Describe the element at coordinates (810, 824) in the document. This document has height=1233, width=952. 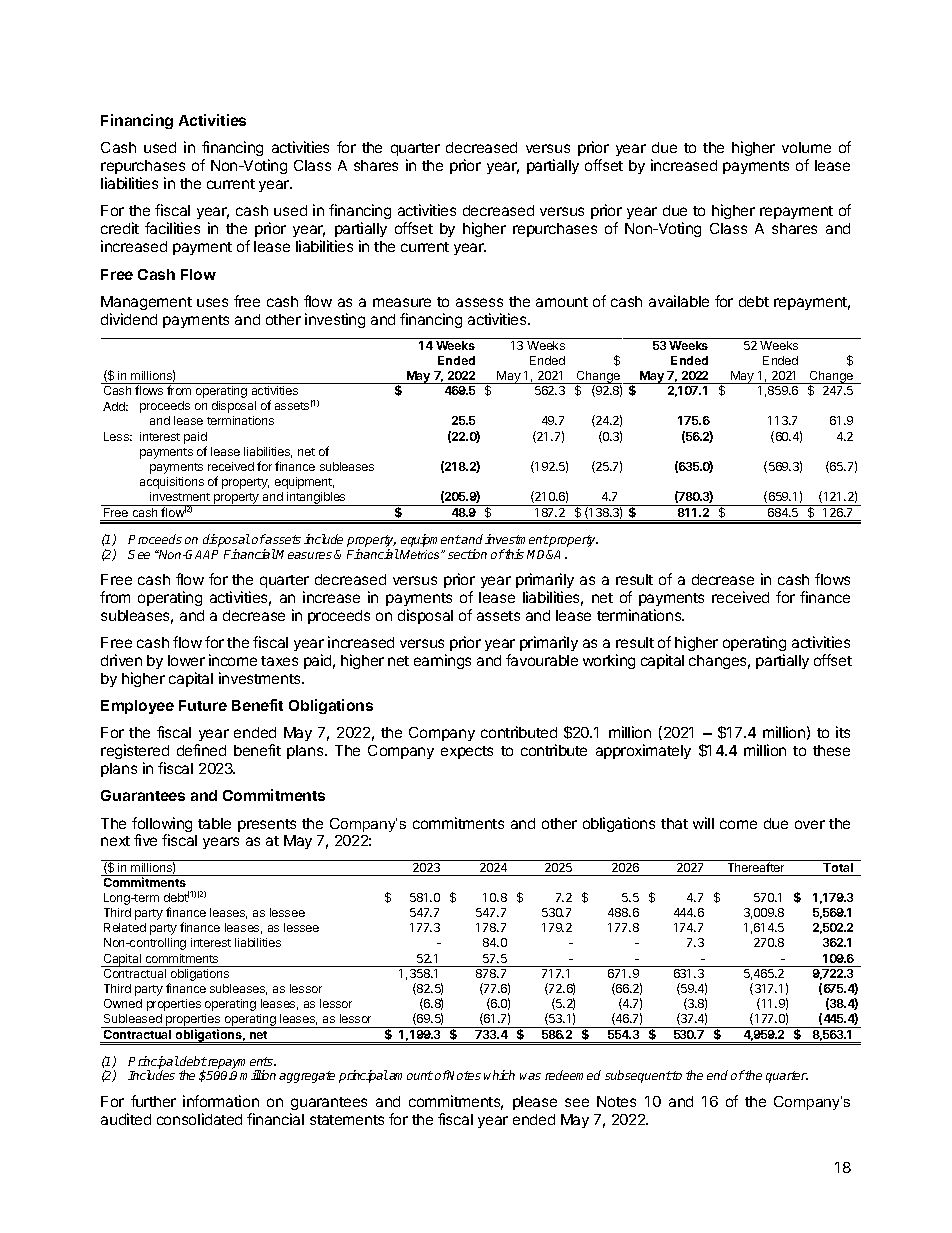
I see `over` at that location.
